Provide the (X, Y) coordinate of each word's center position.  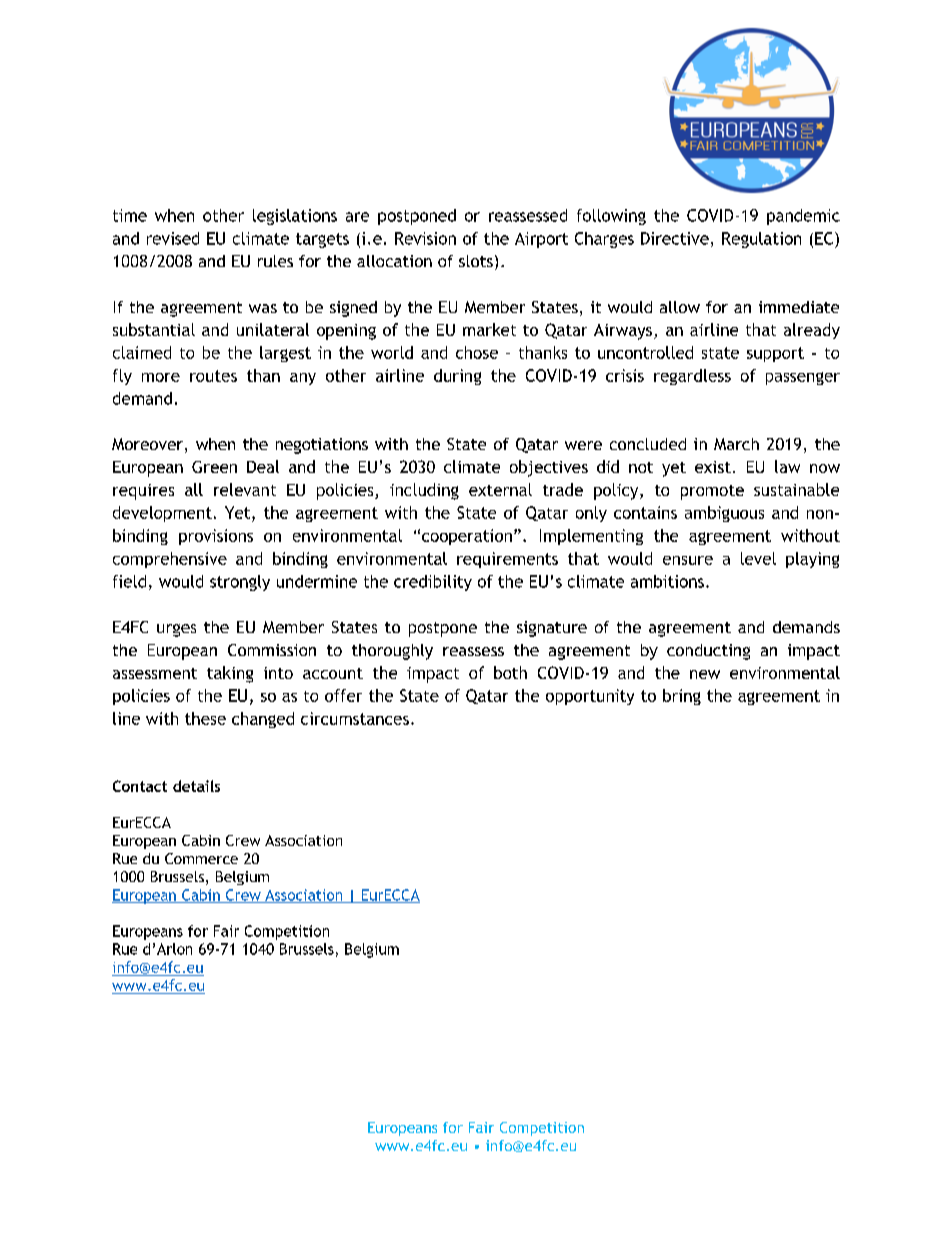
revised (173, 238)
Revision (425, 238)
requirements (507, 560)
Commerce (201, 858)
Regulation (761, 240)
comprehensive (170, 560)
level (758, 558)
